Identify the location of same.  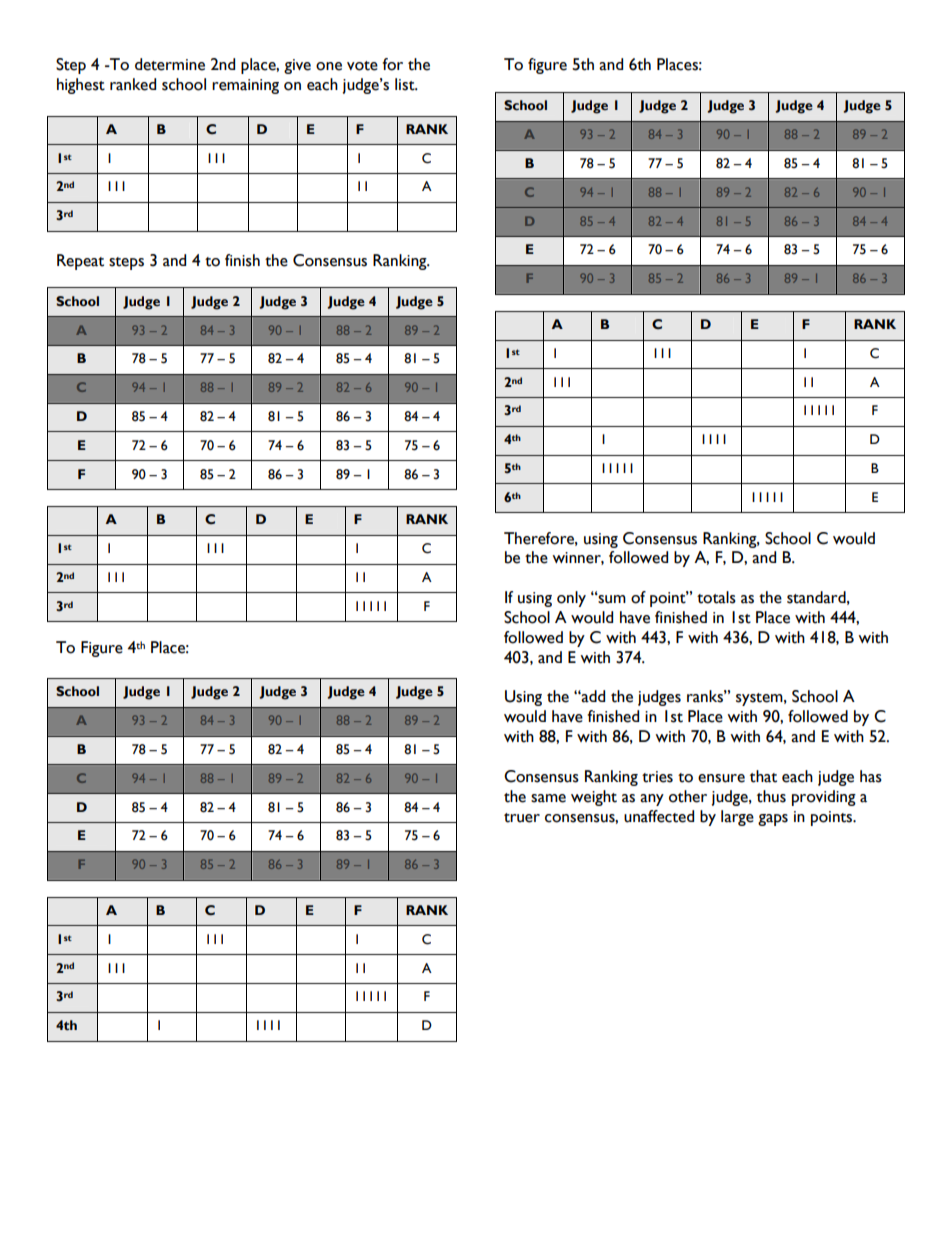
(548, 798).
